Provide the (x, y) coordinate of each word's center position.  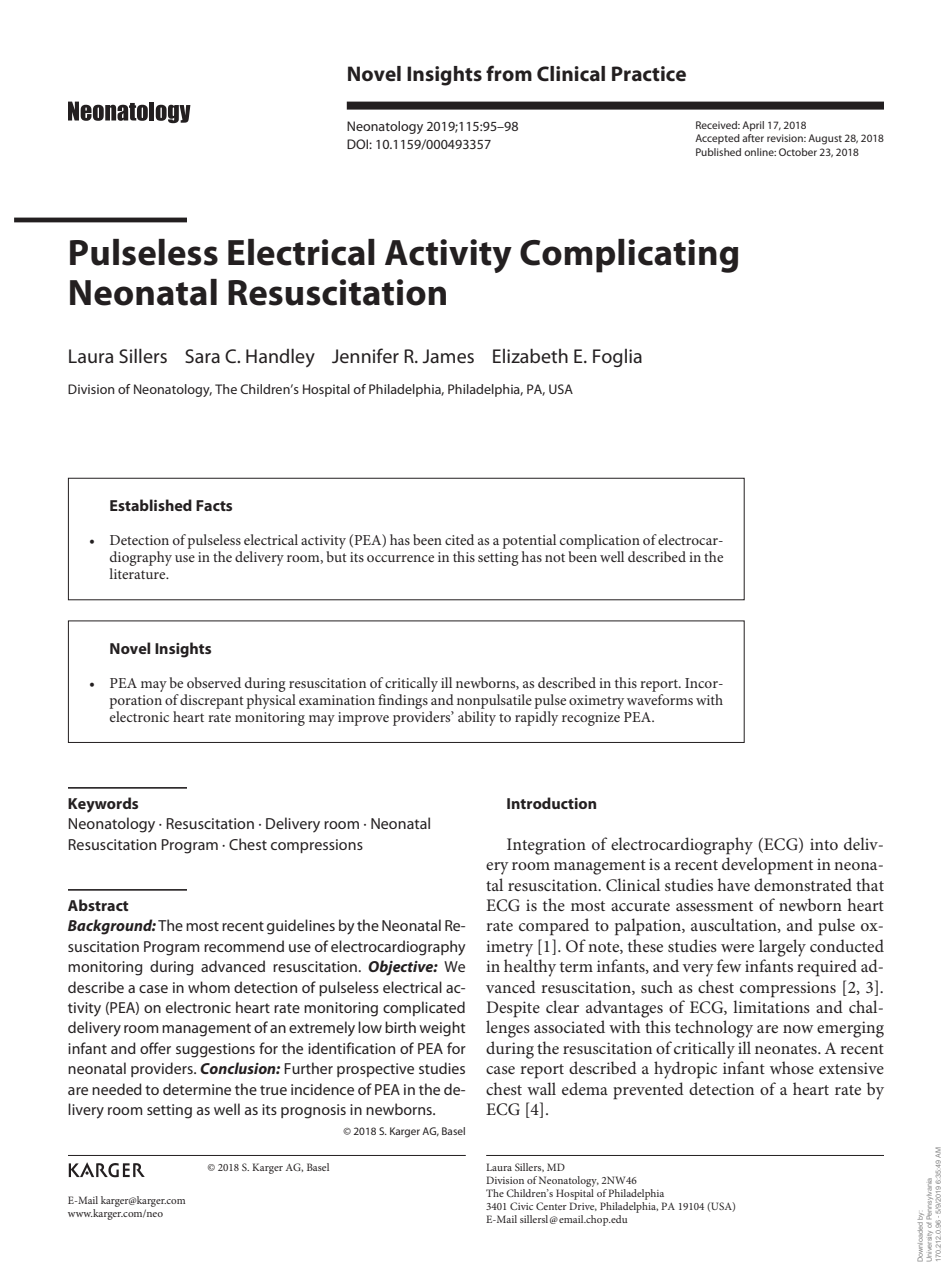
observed (214, 682)
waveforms (660, 698)
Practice (649, 74)
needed (117, 1089)
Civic (521, 1206)
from (509, 73)
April (753, 126)
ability (477, 717)
